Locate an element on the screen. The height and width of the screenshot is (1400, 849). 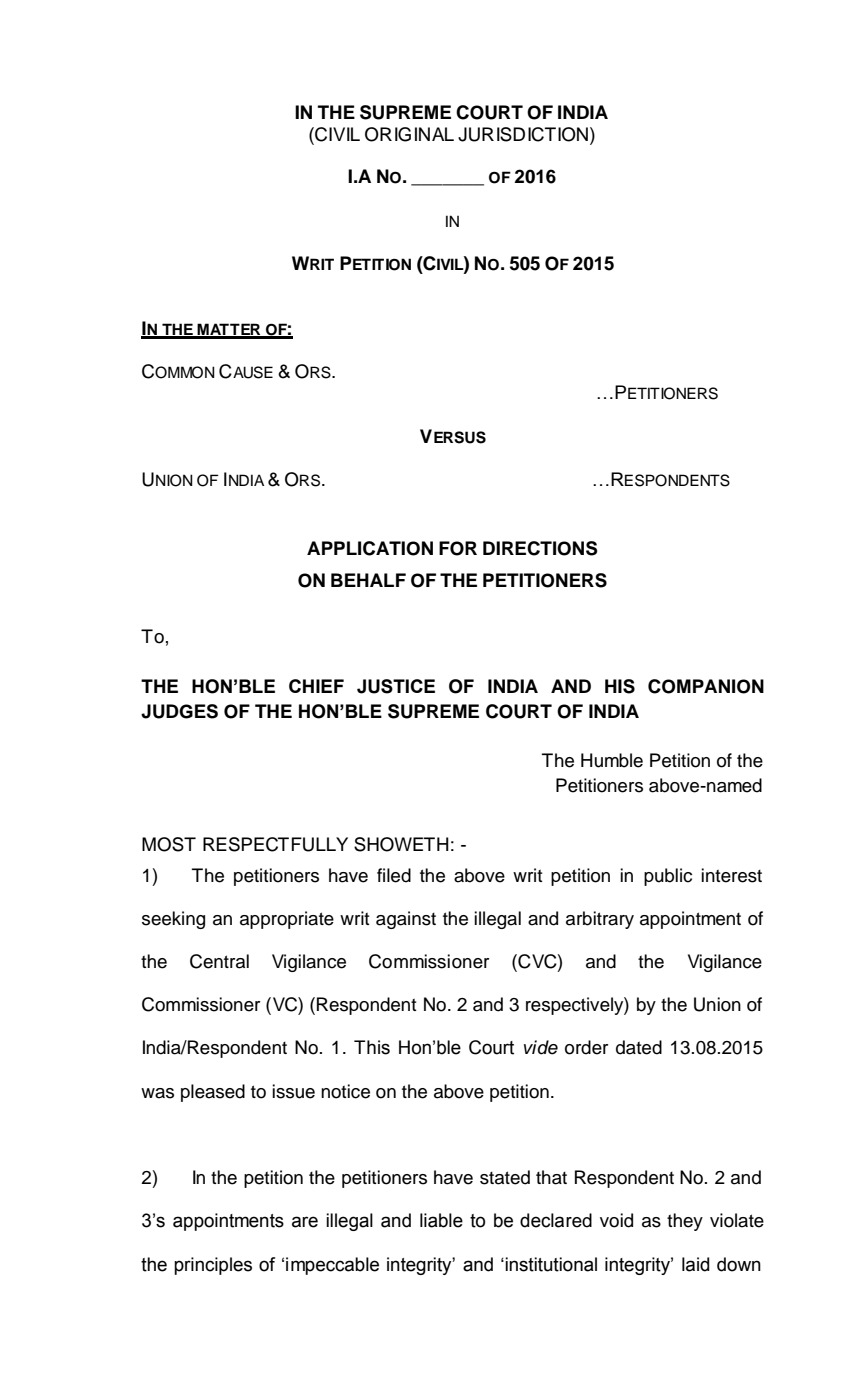
DIRECTIONS is located at coordinates (540, 548).
